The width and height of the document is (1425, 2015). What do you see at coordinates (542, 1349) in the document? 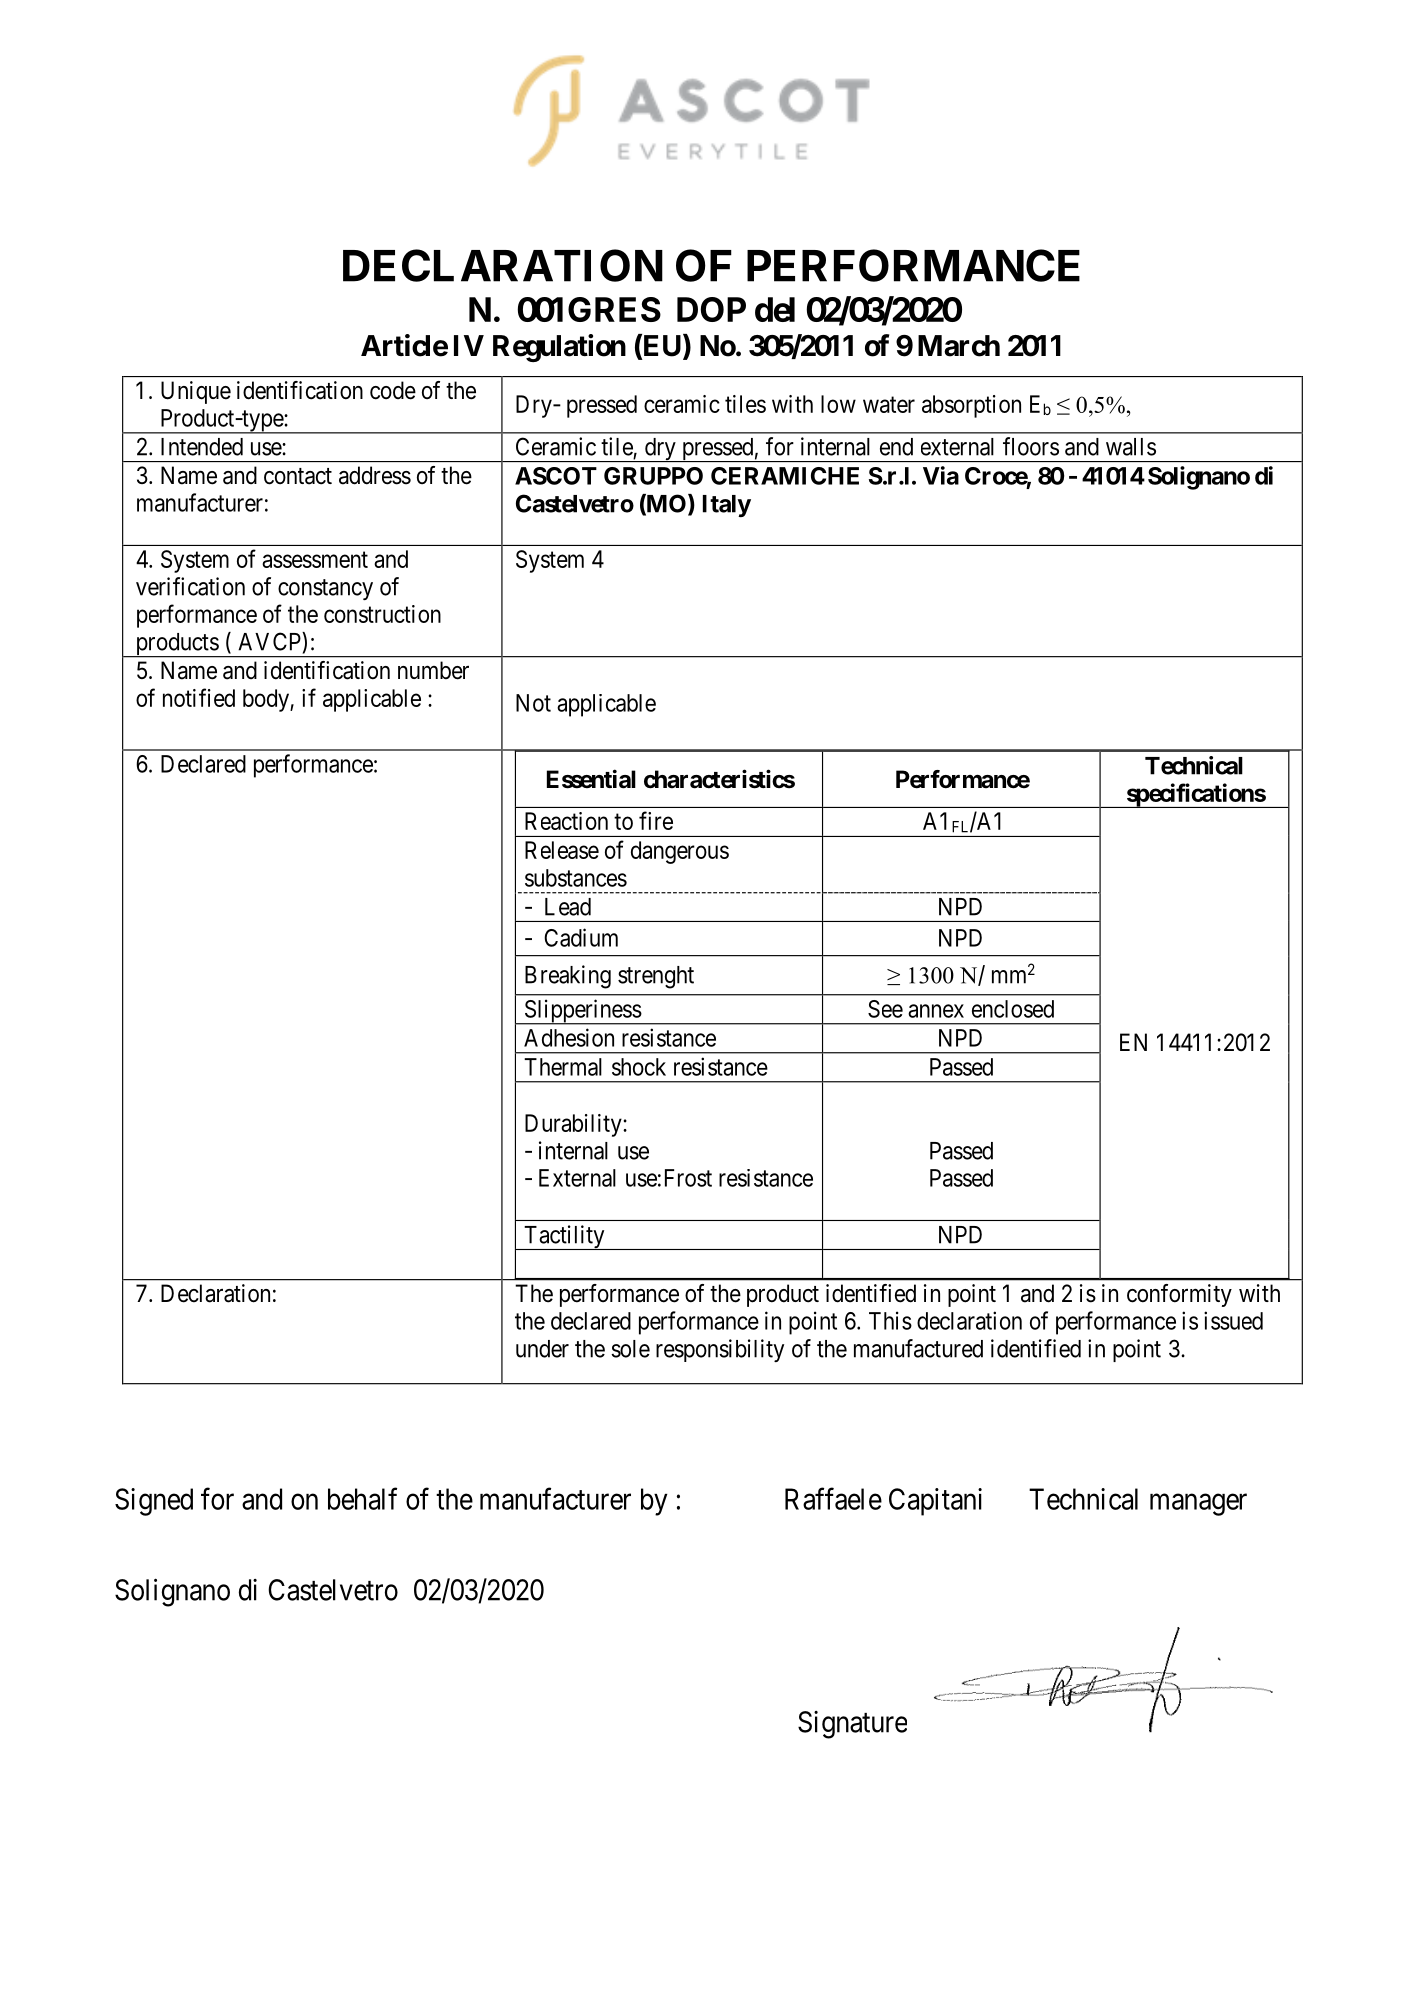
I see `under` at bounding box center [542, 1349].
